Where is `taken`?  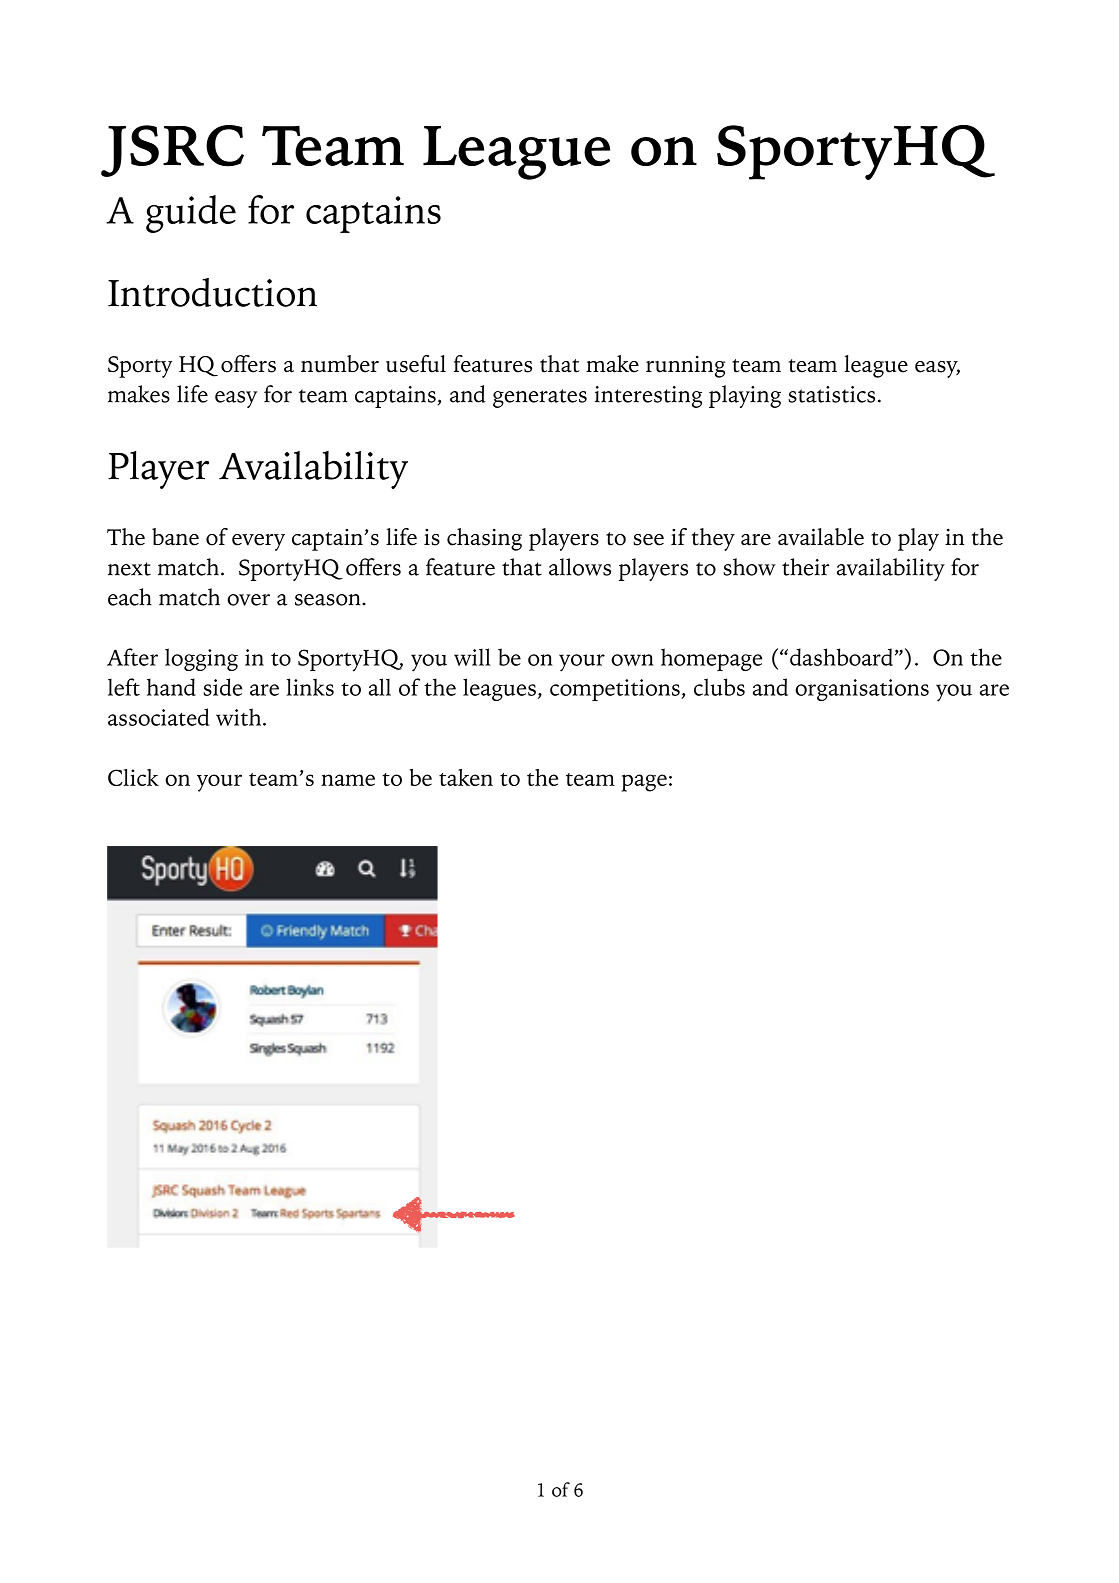 taken is located at coordinates (466, 777).
